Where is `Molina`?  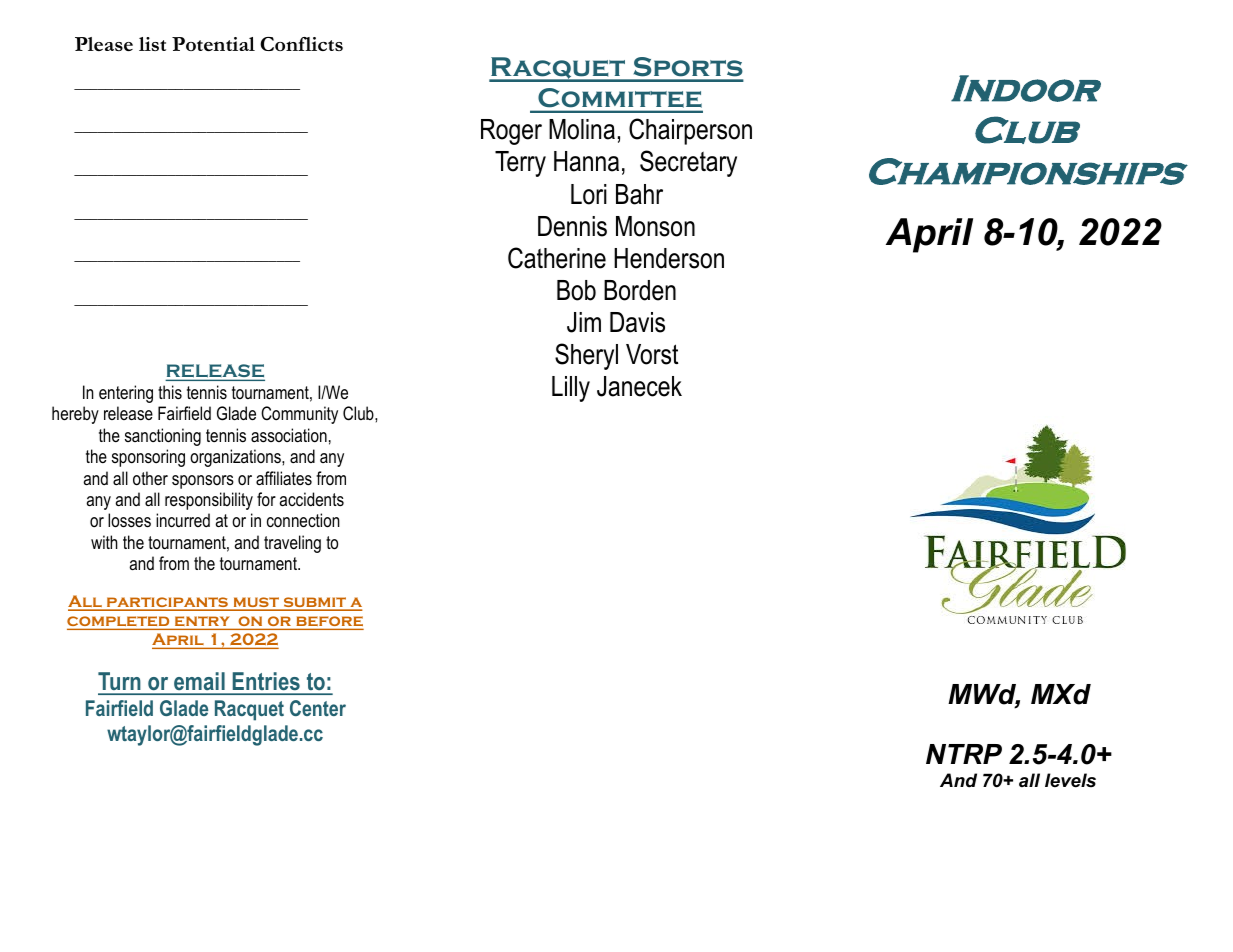 Molina is located at coordinates (582, 129).
